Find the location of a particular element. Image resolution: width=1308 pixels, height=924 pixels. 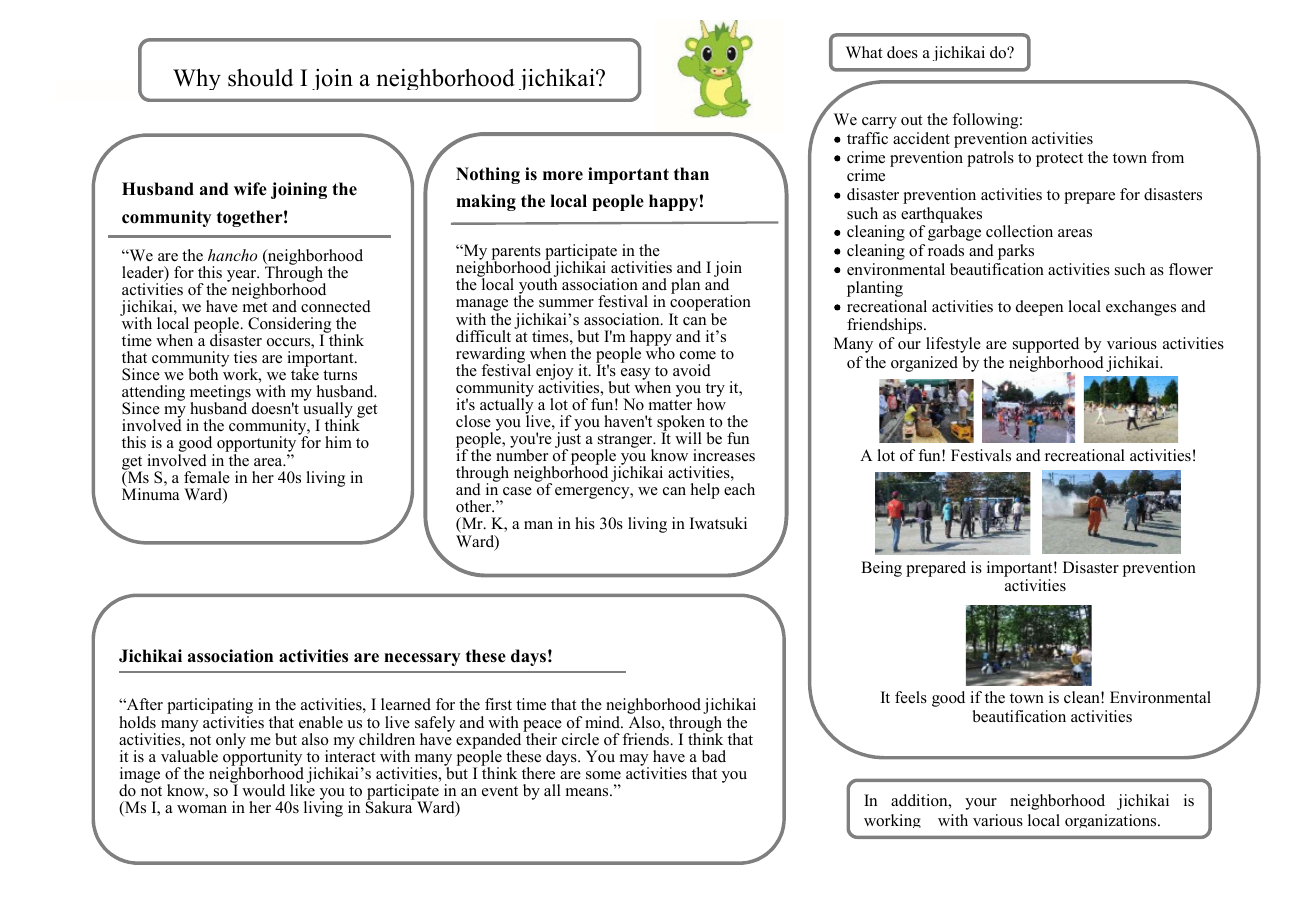

accident is located at coordinates (921, 138).
